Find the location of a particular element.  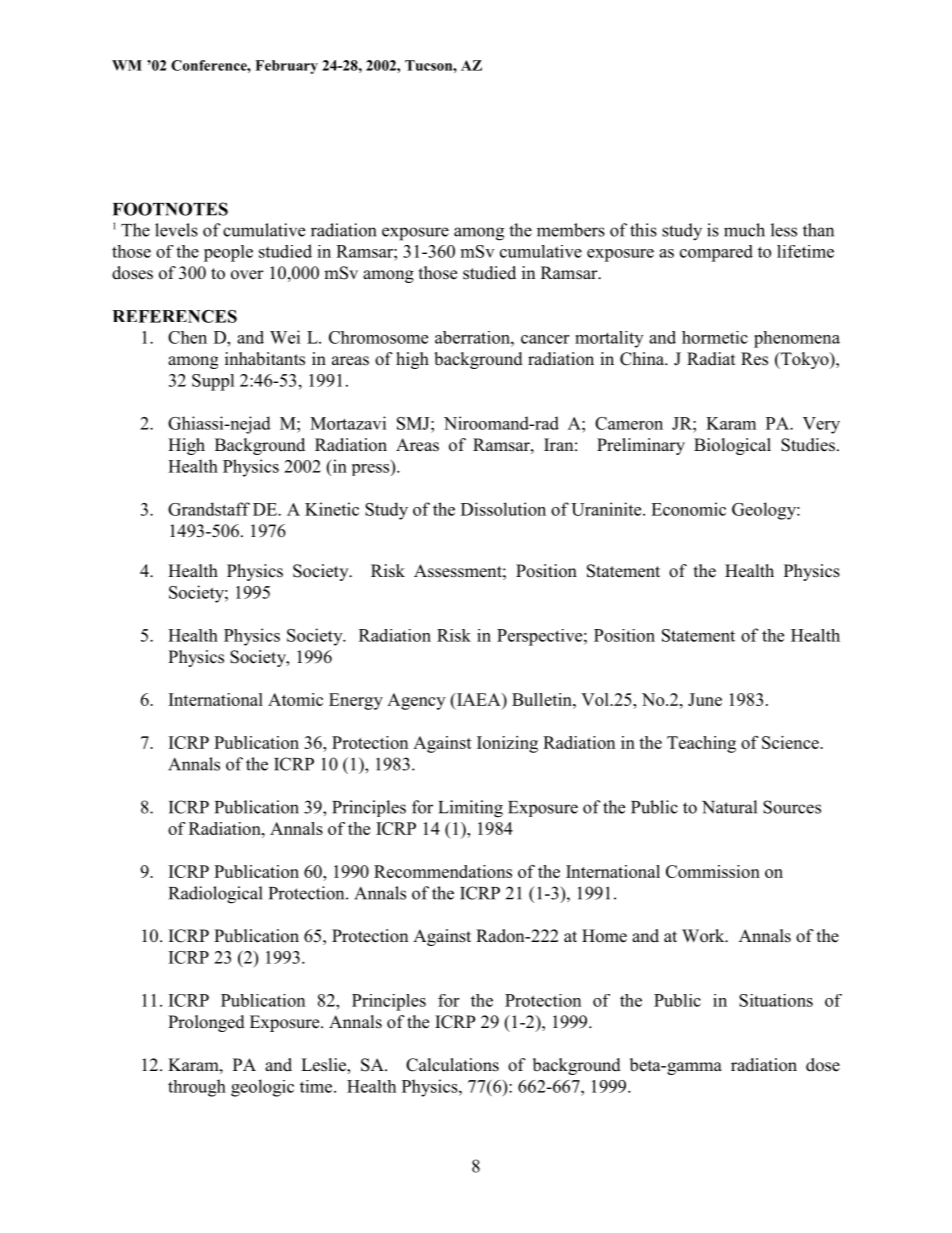

Natural is located at coordinates (729, 807).
